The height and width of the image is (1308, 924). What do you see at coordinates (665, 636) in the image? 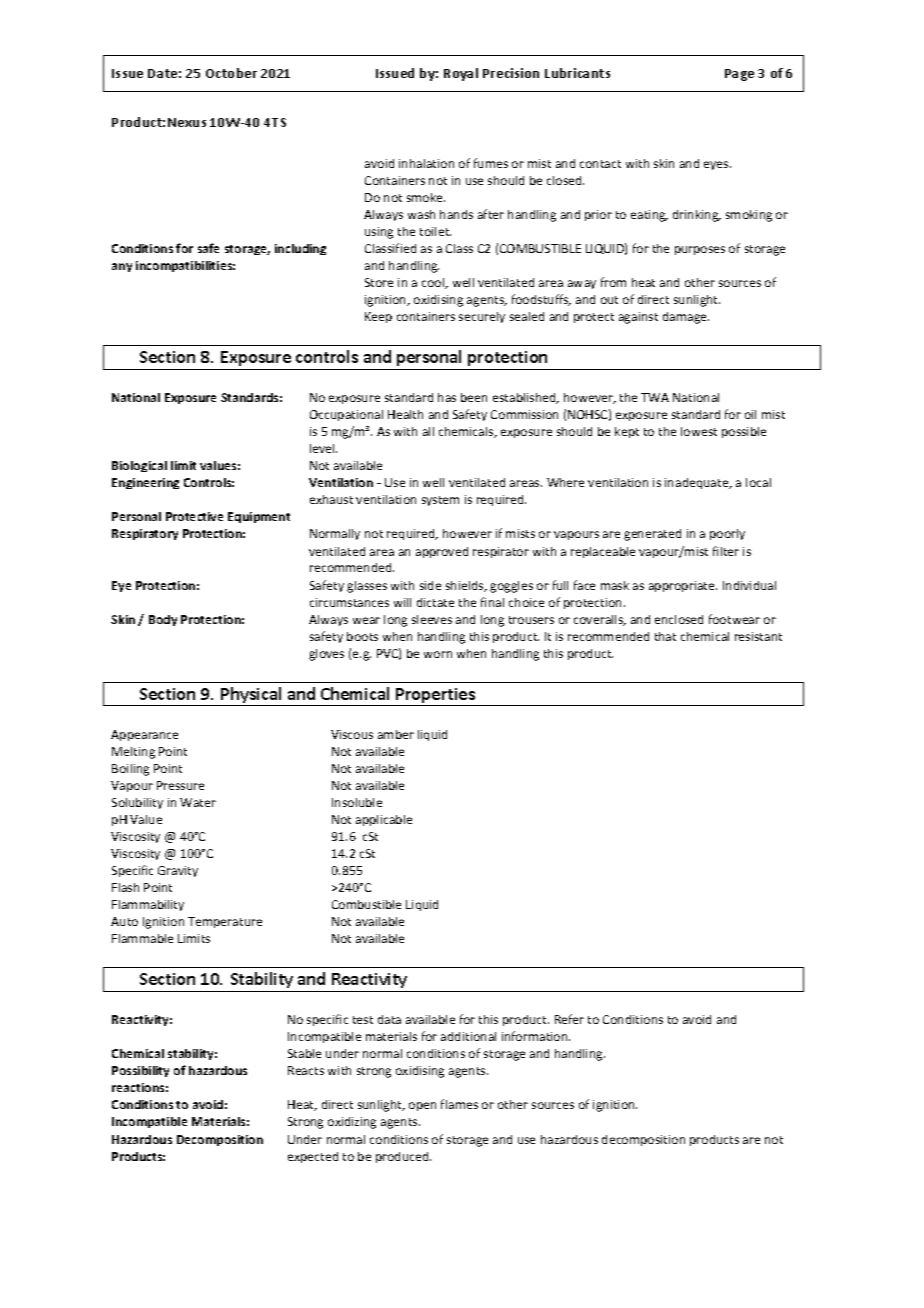
I see `that` at bounding box center [665, 636].
